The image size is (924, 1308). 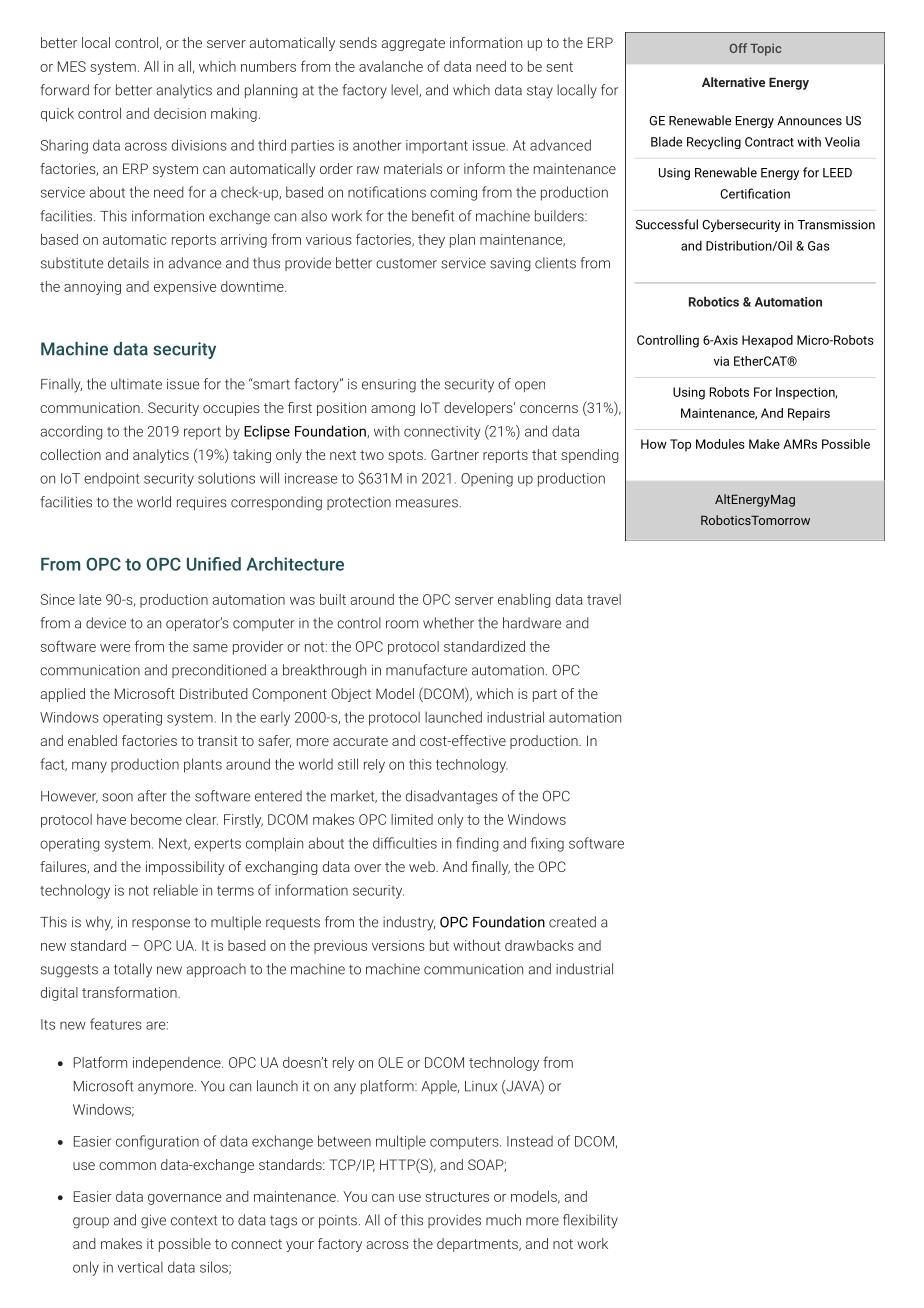 What do you see at coordinates (733, 82) in the document?
I see `Alternative` at bounding box center [733, 82].
